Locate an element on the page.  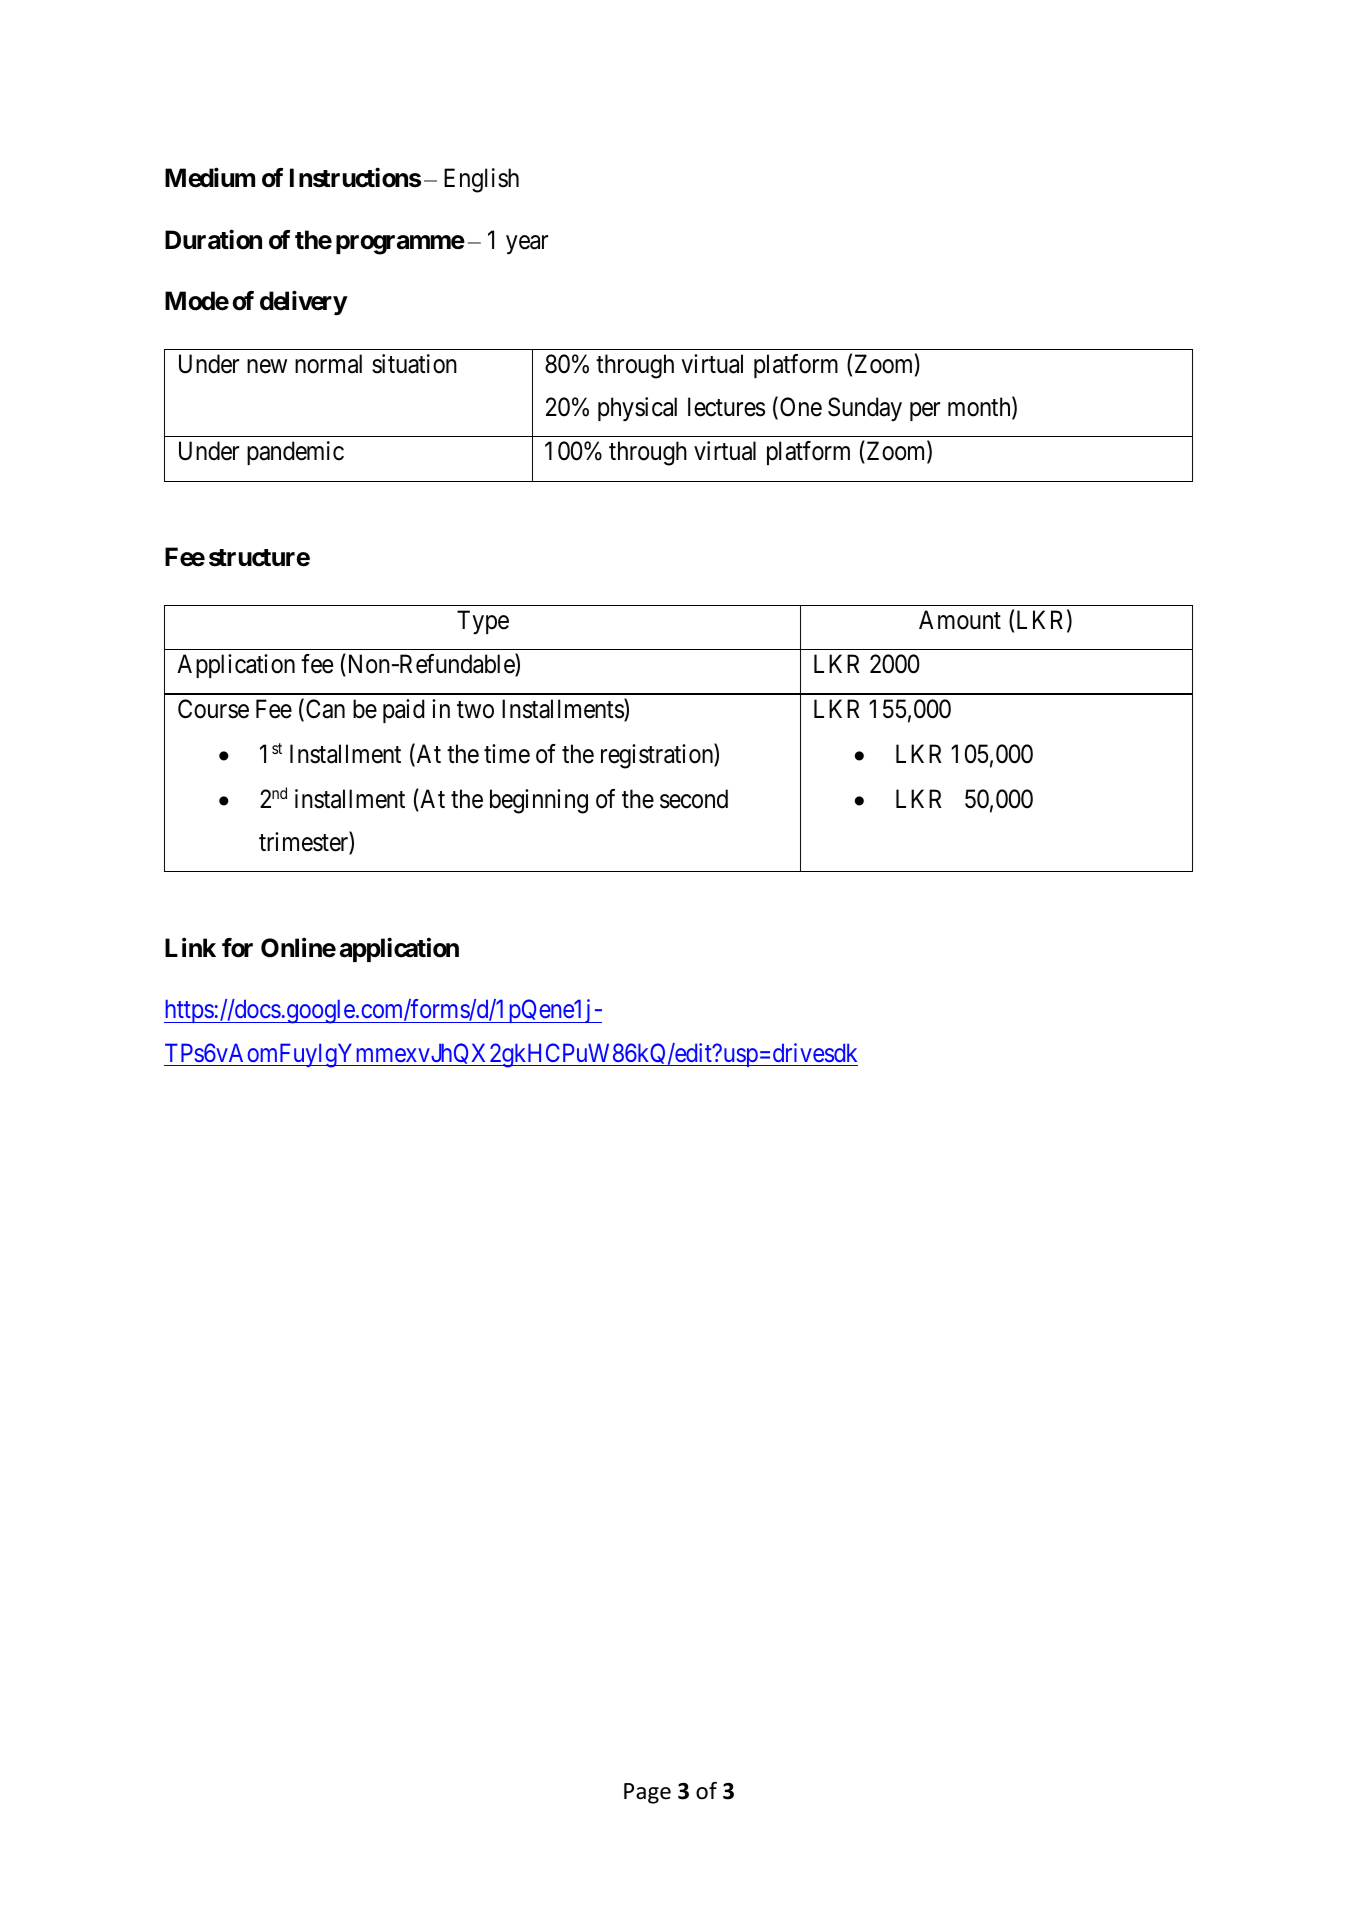
Page is located at coordinates (647, 1793).
